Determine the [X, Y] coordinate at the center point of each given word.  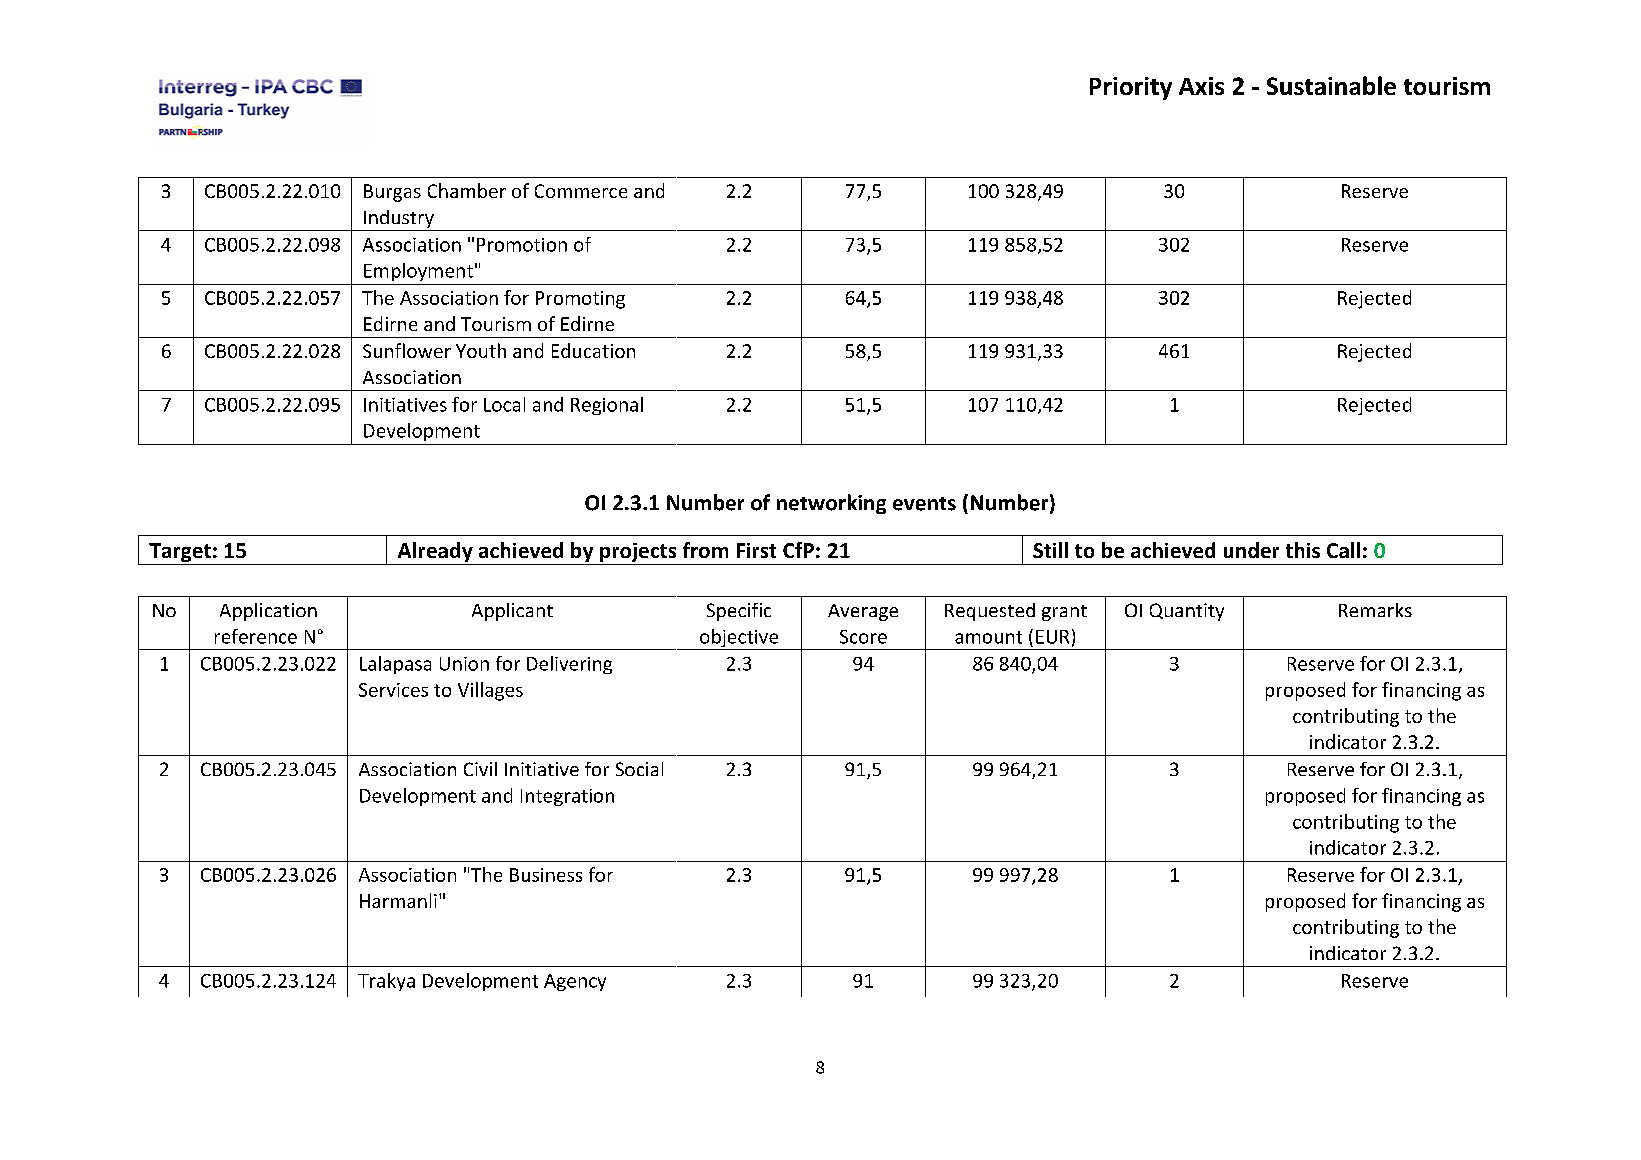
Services [393, 690]
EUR [1052, 637]
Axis [1201, 86]
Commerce [581, 191]
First [756, 550]
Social [639, 769]
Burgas [392, 193]
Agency [575, 982]
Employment [418, 272]
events [924, 504]
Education [593, 350]
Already [435, 553]
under [1251, 550]
